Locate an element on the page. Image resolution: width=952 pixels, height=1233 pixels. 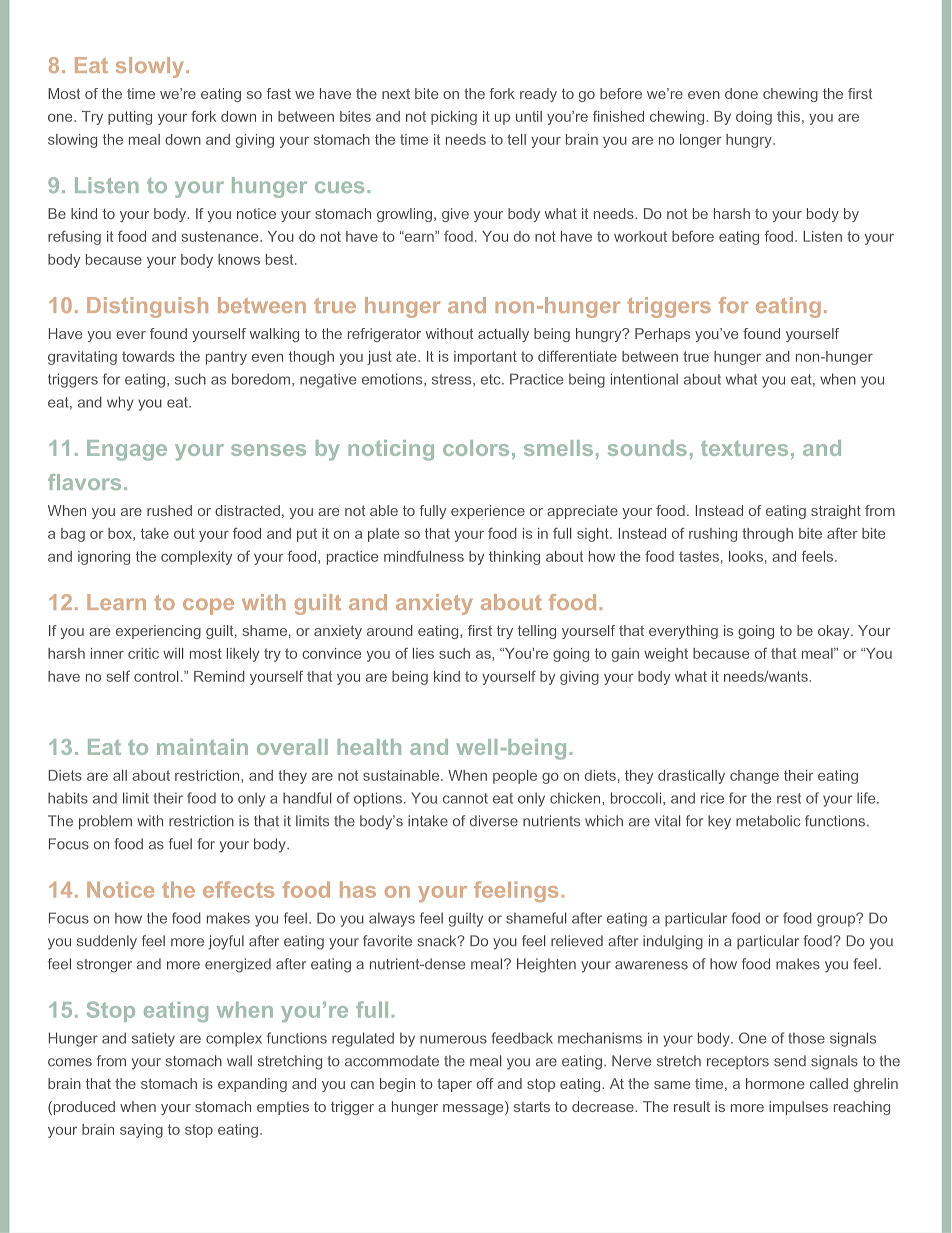
thinking is located at coordinates (514, 558).
